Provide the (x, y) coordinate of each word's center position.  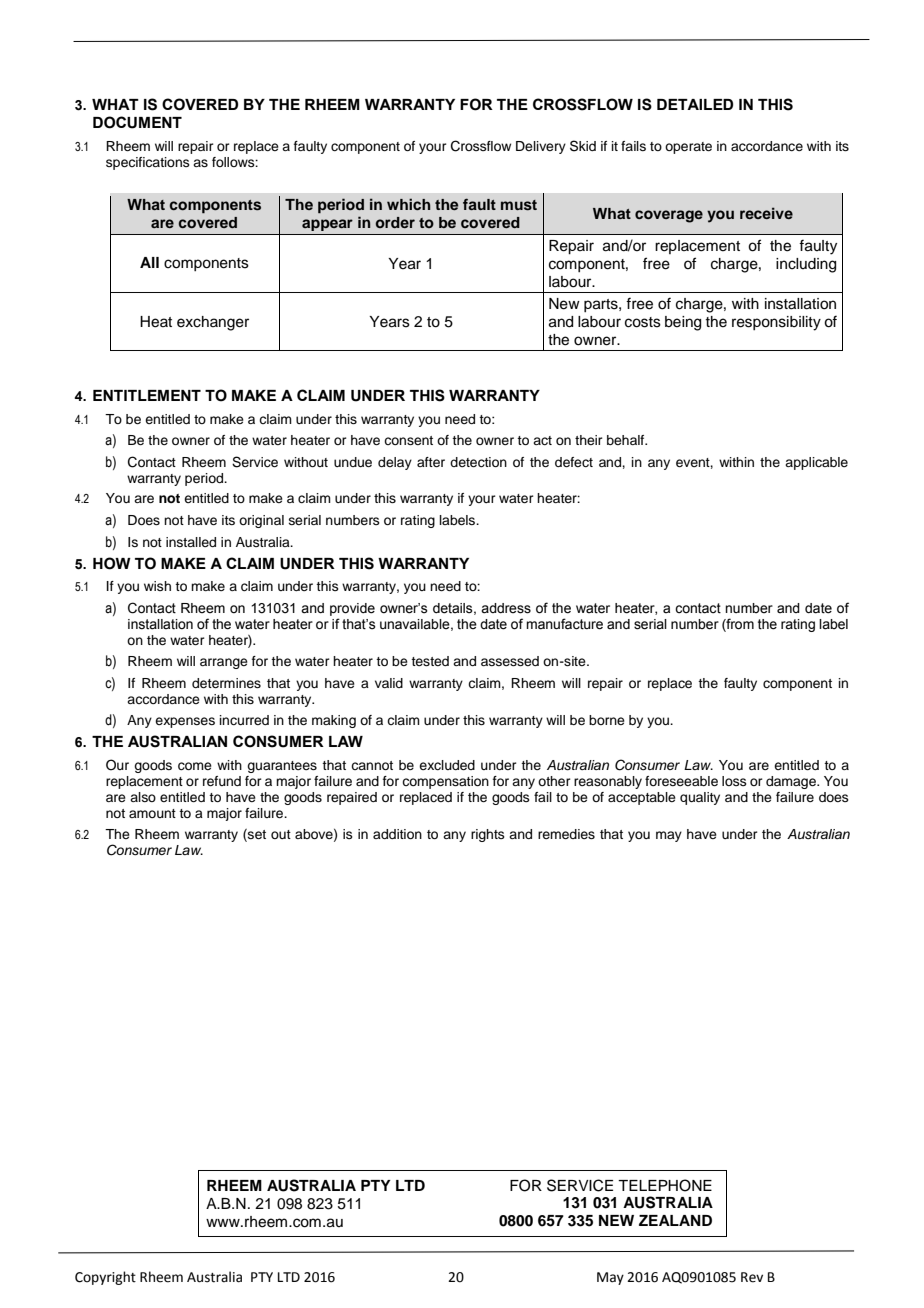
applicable (816, 463)
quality (700, 798)
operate (688, 148)
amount (152, 813)
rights (488, 835)
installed (191, 542)
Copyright (105, 1278)
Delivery (541, 147)
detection (478, 462)
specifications (148, 163)
